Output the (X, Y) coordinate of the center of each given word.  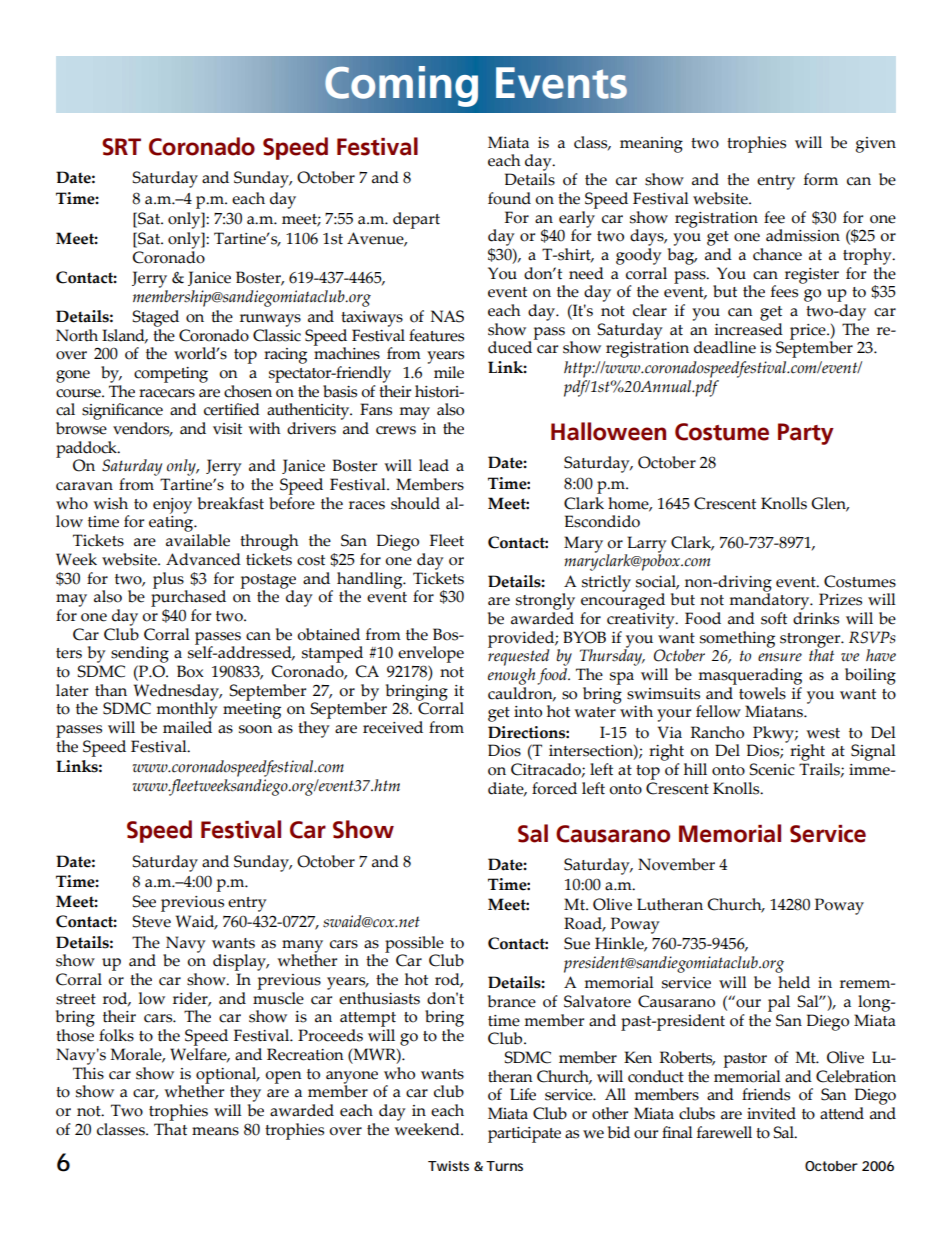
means (215, 1131)
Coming (401, 86)
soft (774, 618)
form (821, 179)
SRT (121, 147)
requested (519, 656)
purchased (188, 597)
